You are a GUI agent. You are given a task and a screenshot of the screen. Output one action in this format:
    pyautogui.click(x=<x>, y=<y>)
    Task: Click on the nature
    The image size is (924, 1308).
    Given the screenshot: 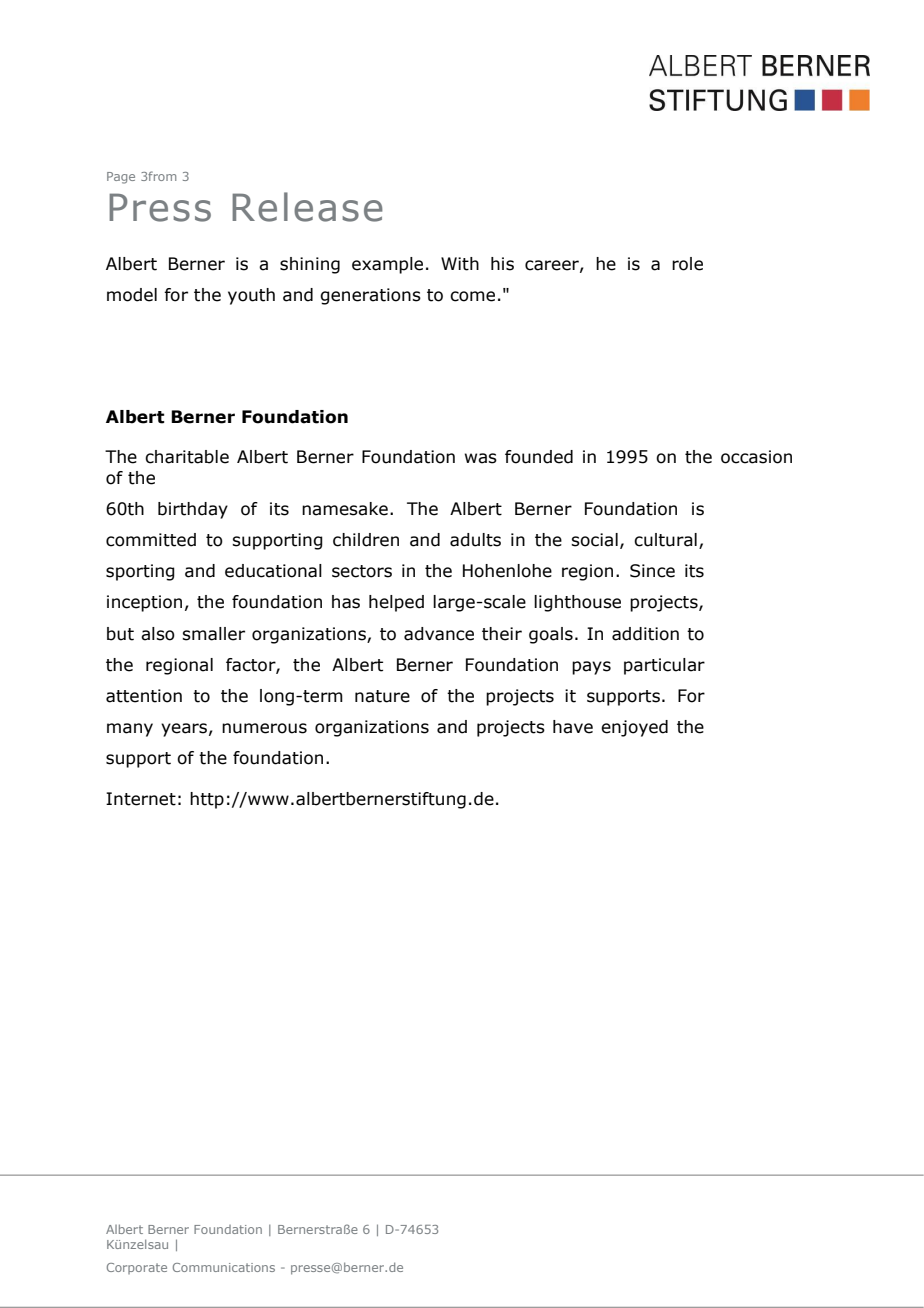 What is the action you would take?
    pyautogui.click(x=382, y=696)
